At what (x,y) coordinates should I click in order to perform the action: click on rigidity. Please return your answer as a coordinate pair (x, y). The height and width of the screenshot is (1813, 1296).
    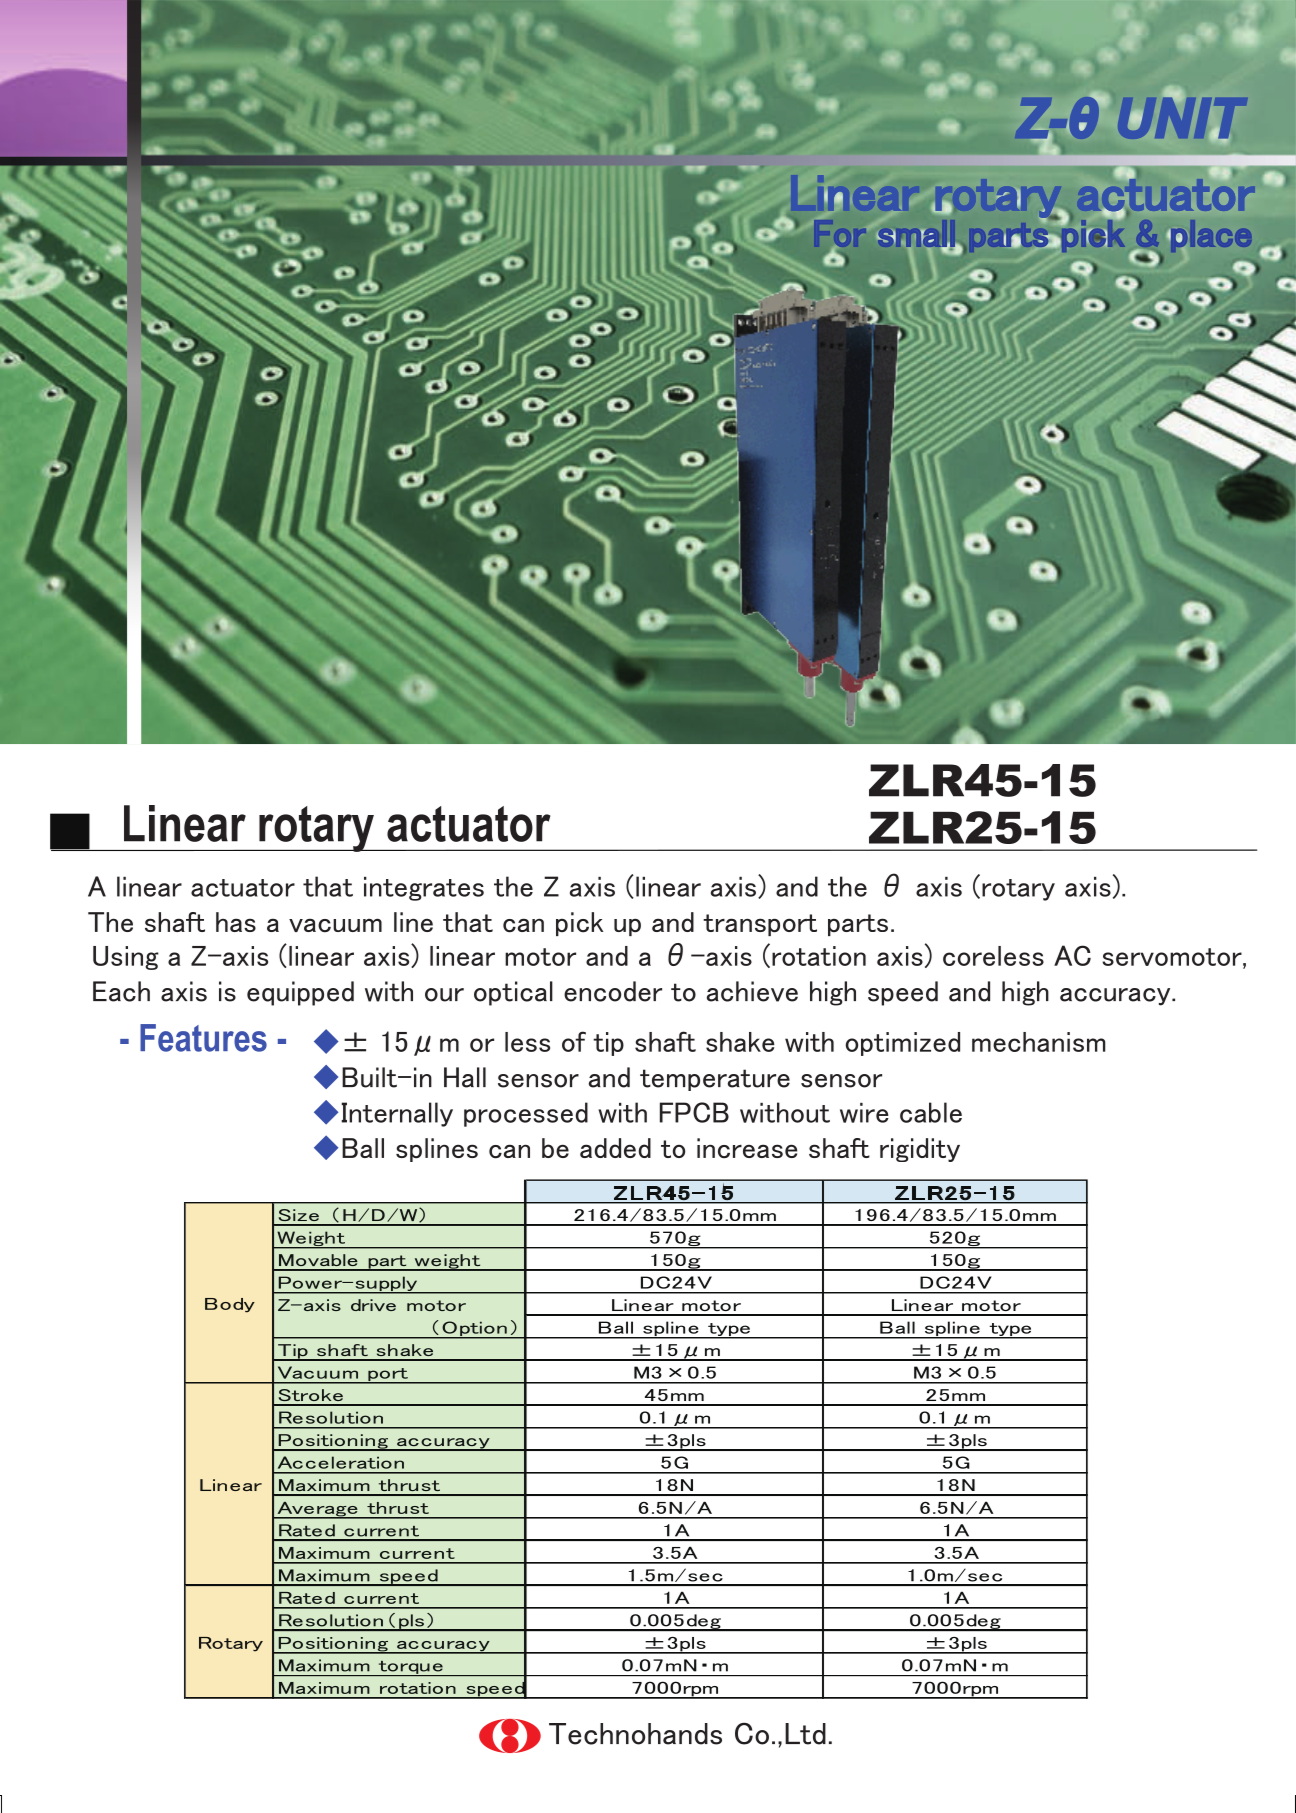
    Looking at the image, I should click on (920, 1150).
